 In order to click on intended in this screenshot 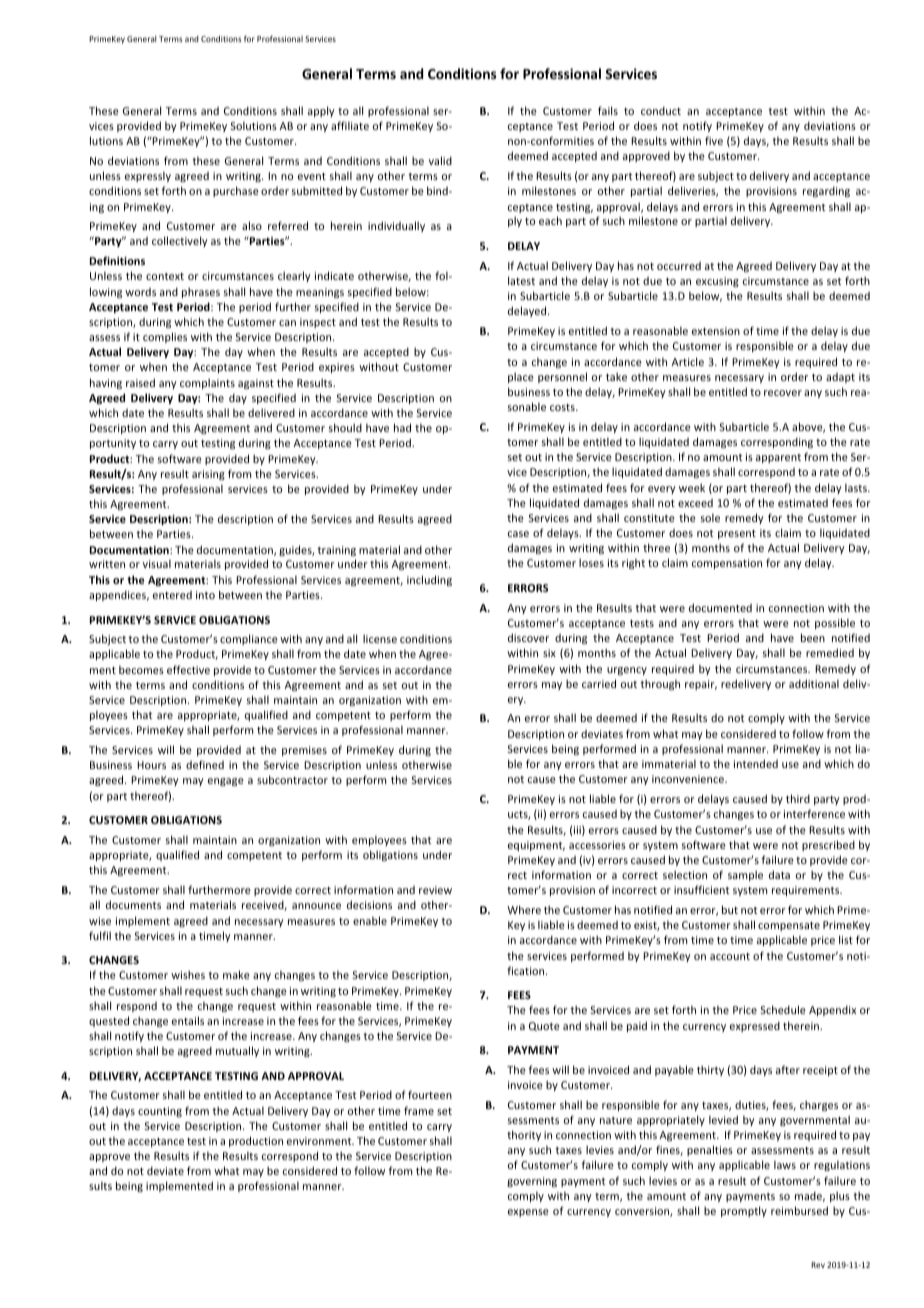, I will do `click(756, 763)`.
